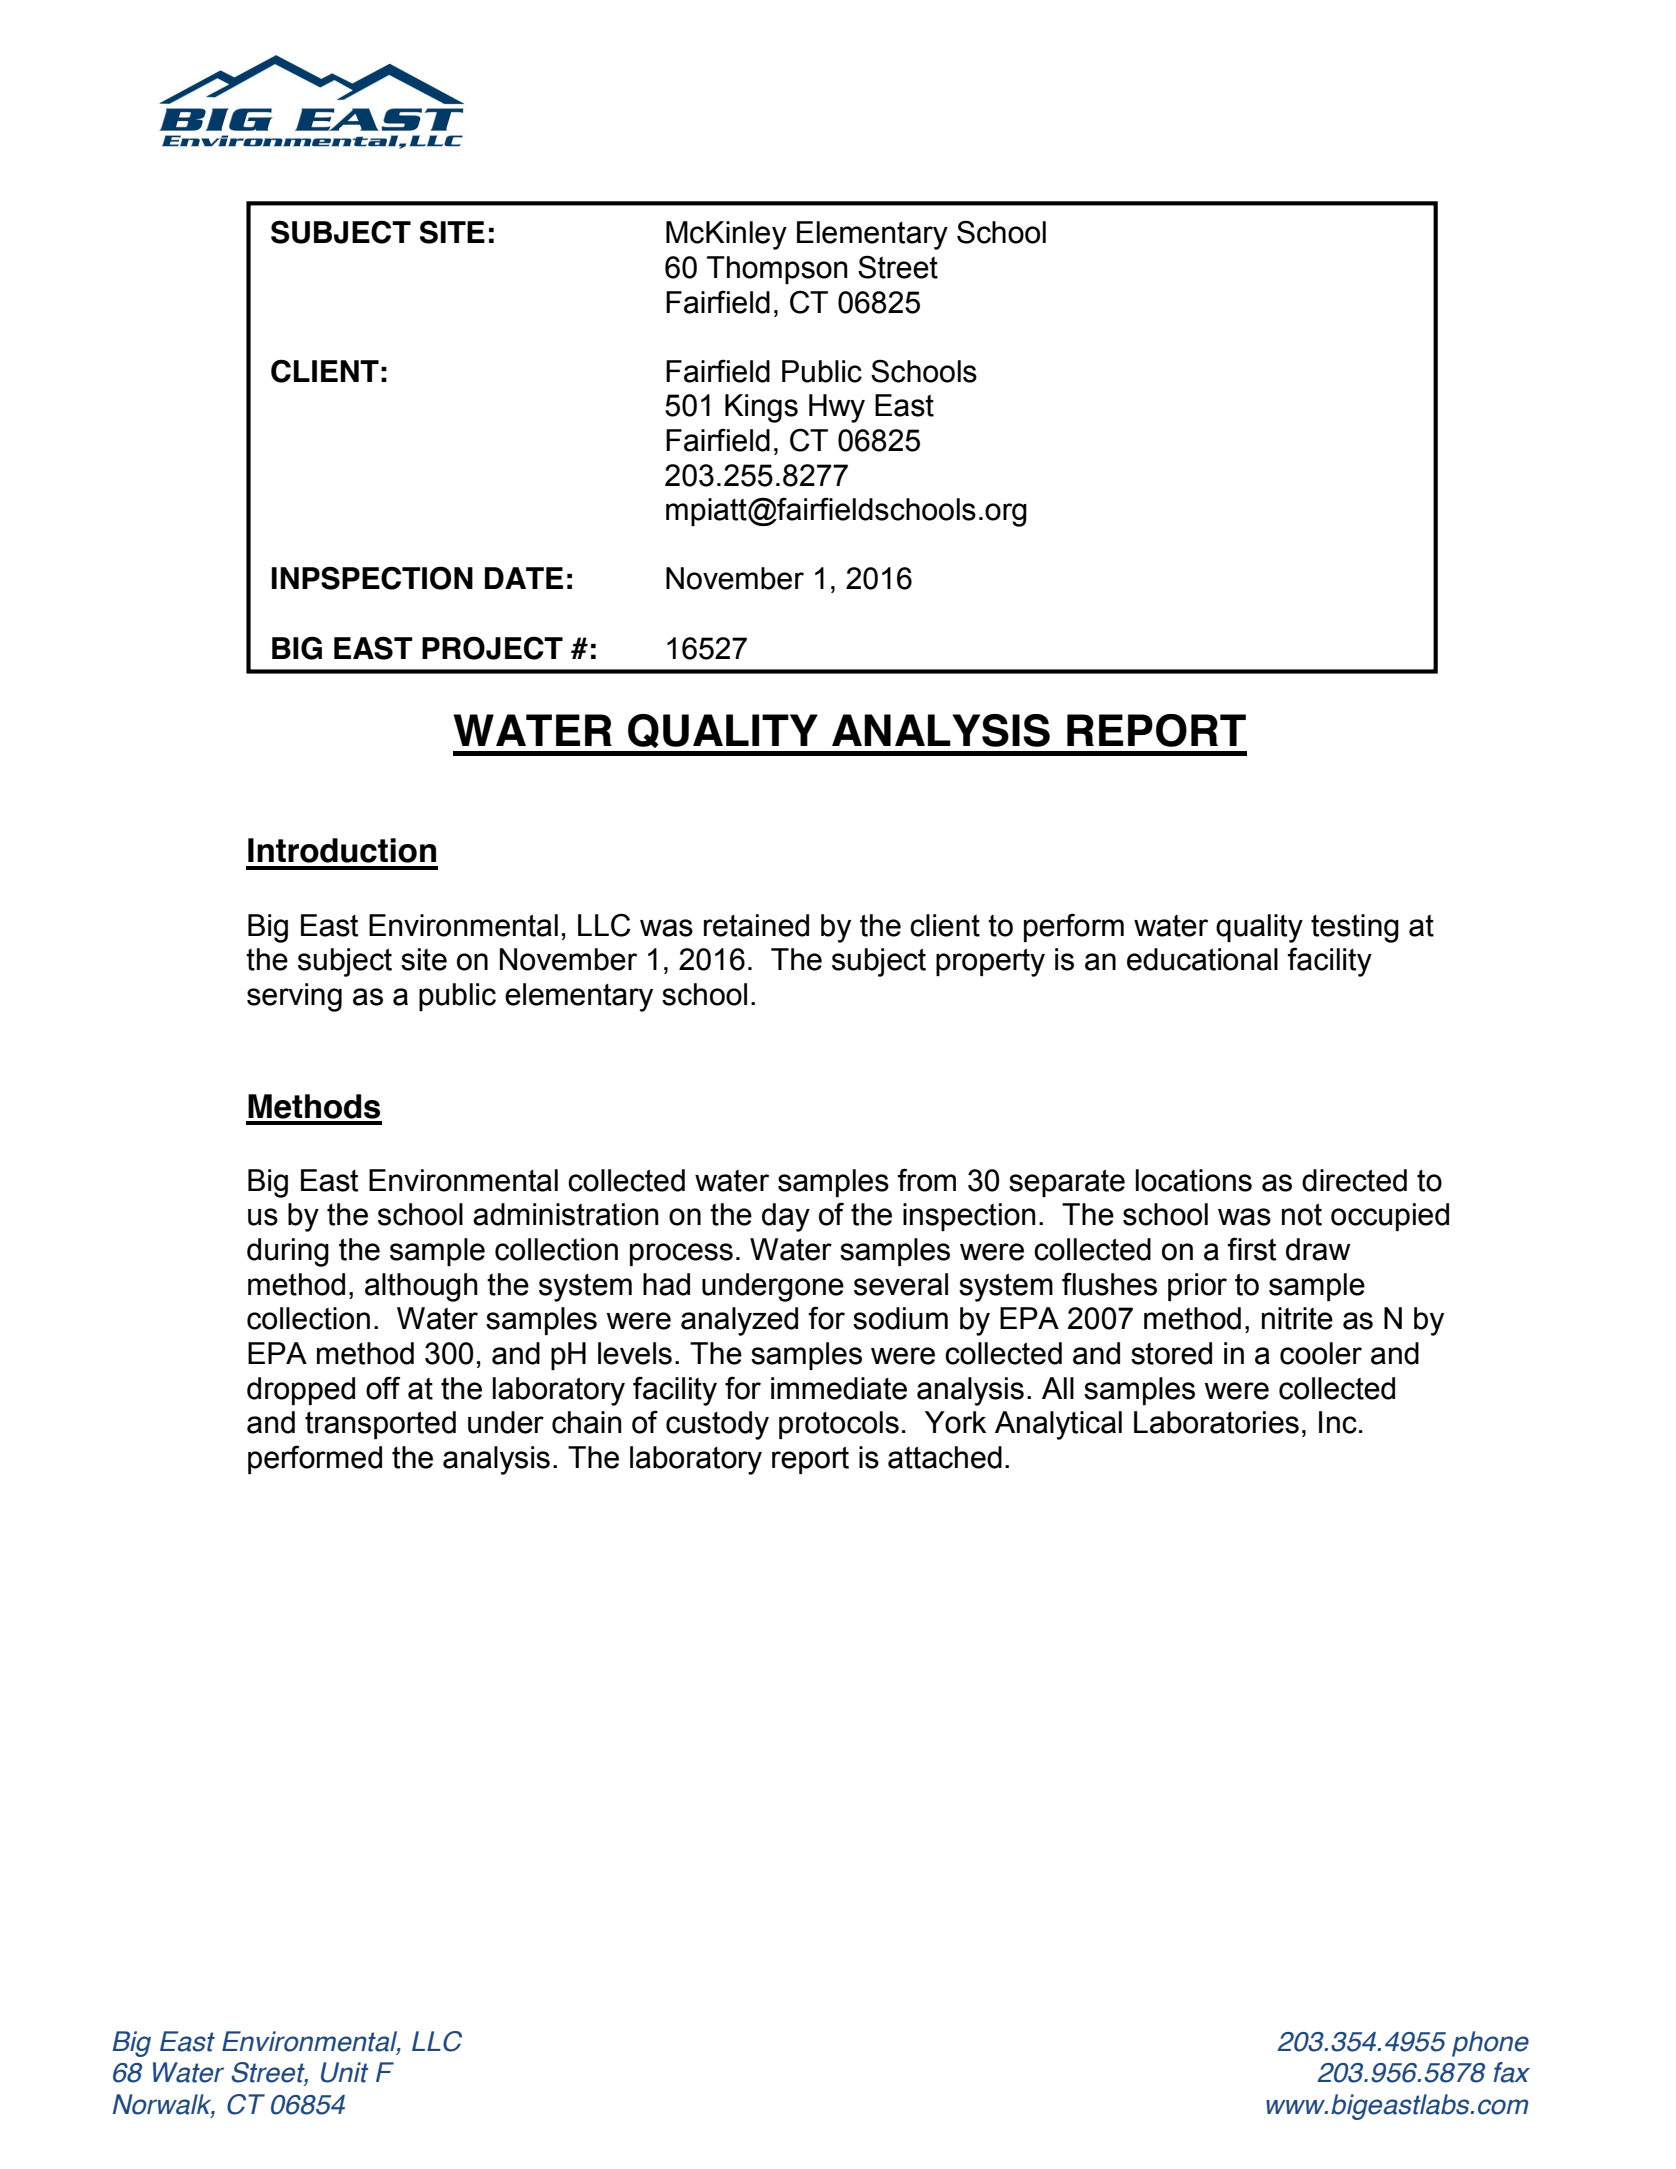 Image resolution: width=1676 pixels, height=2169 pixels. What do you see at coordinates (837, 408) in the screenshot?
I see `Hwy` at bounding box center [837, 408].
